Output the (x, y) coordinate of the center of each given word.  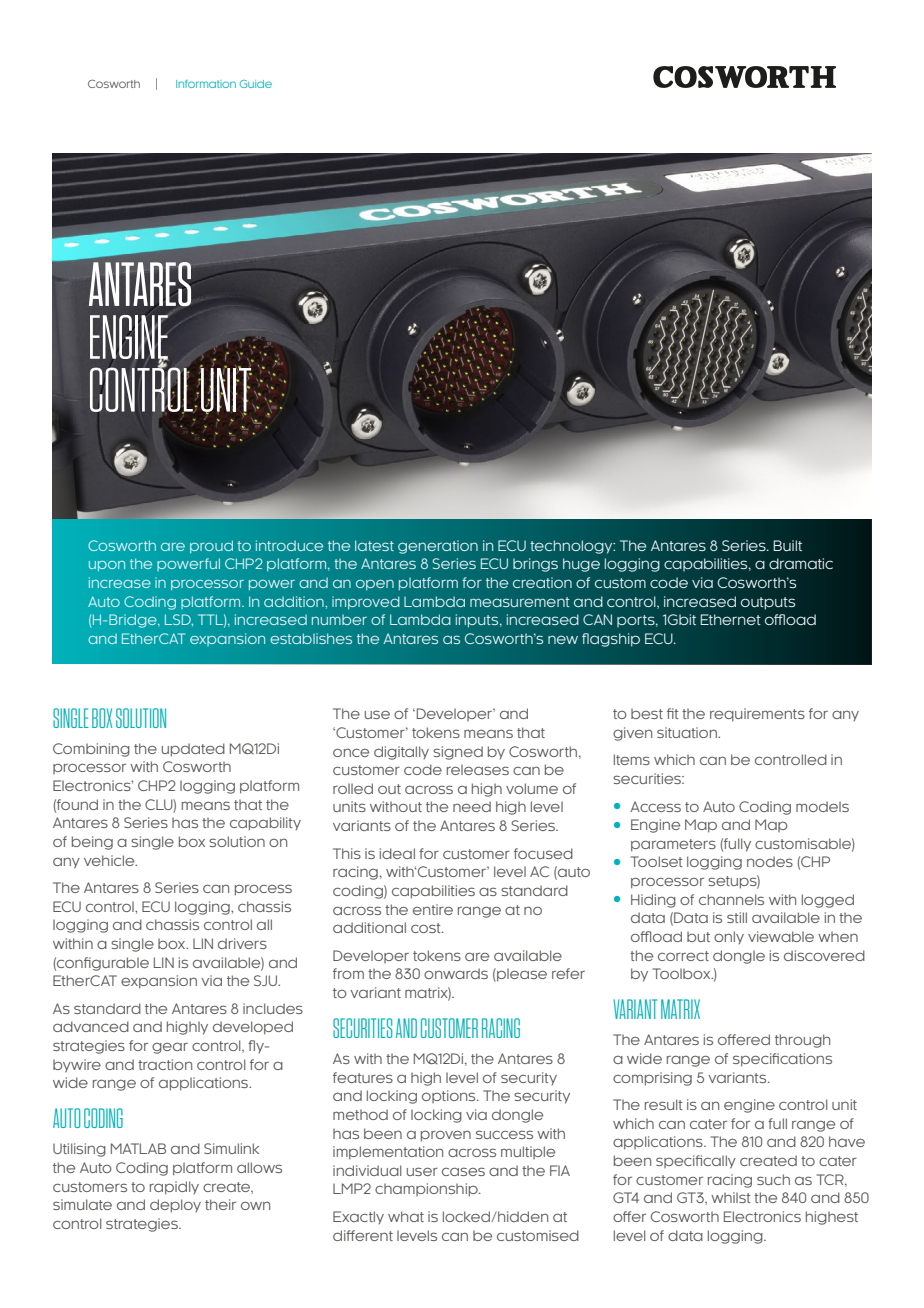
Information (206, 84)
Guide (256, 84)
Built (787, 546)
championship (427, 1190)
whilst (731, 1197)
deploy (175, 1206)
